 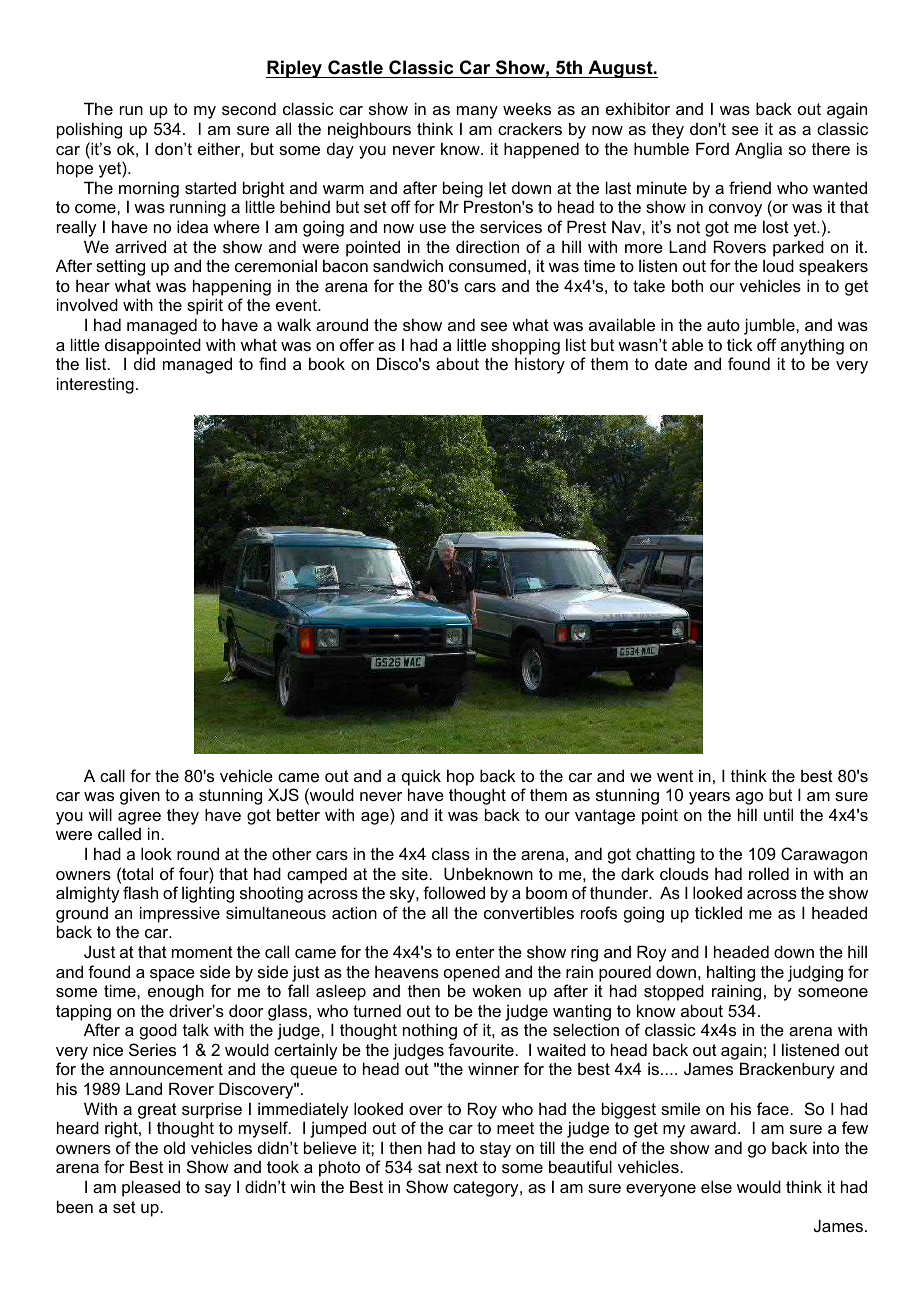 What do you see at coordinates (716, 1186) in the image?
I see `else` at bounding box center [716, 1186].
